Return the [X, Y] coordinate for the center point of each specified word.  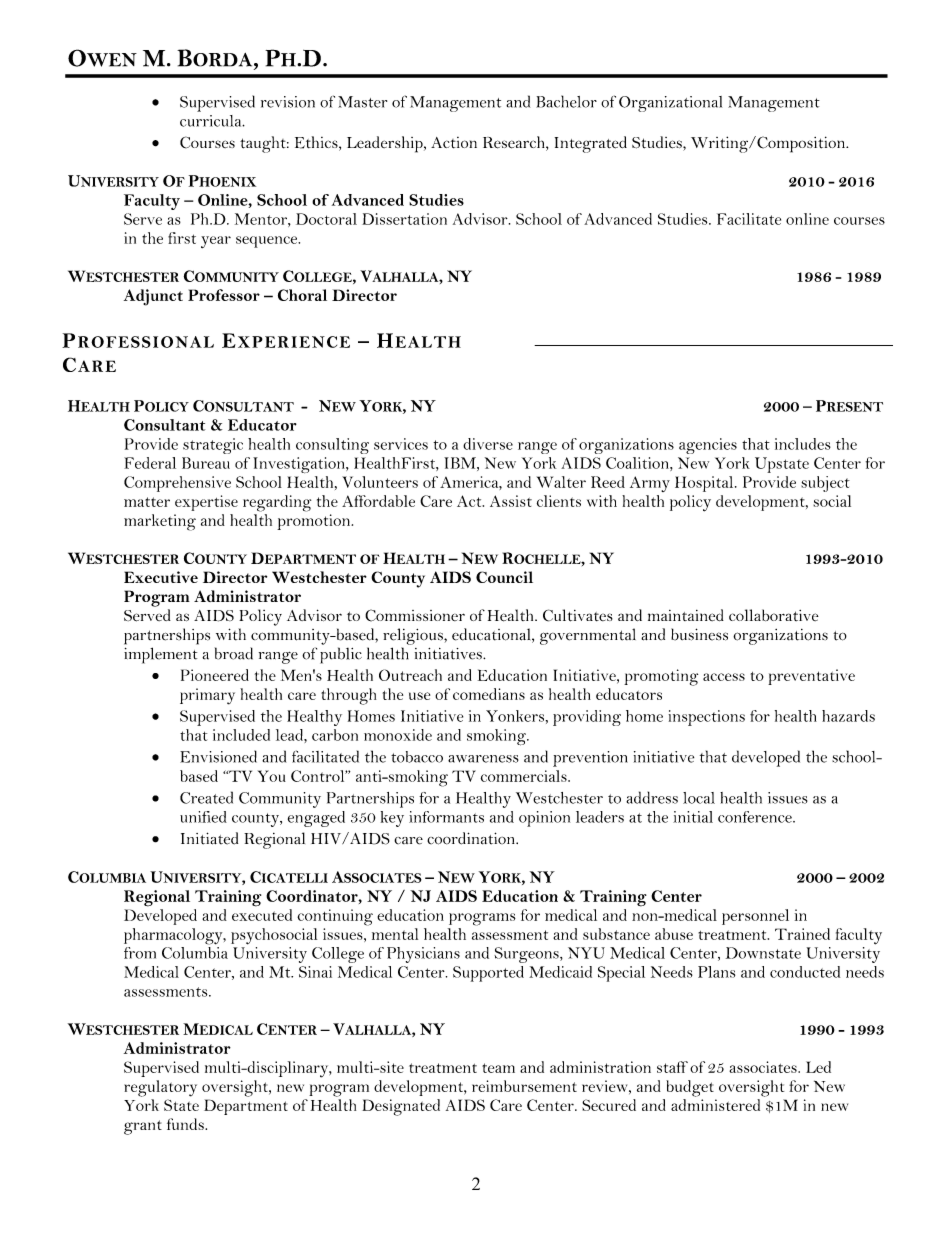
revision [288, 102]
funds [186, 1124]
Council [504, 577]
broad [234, 653]
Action [454, 143]
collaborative [774, 615]
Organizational [670, 104]
